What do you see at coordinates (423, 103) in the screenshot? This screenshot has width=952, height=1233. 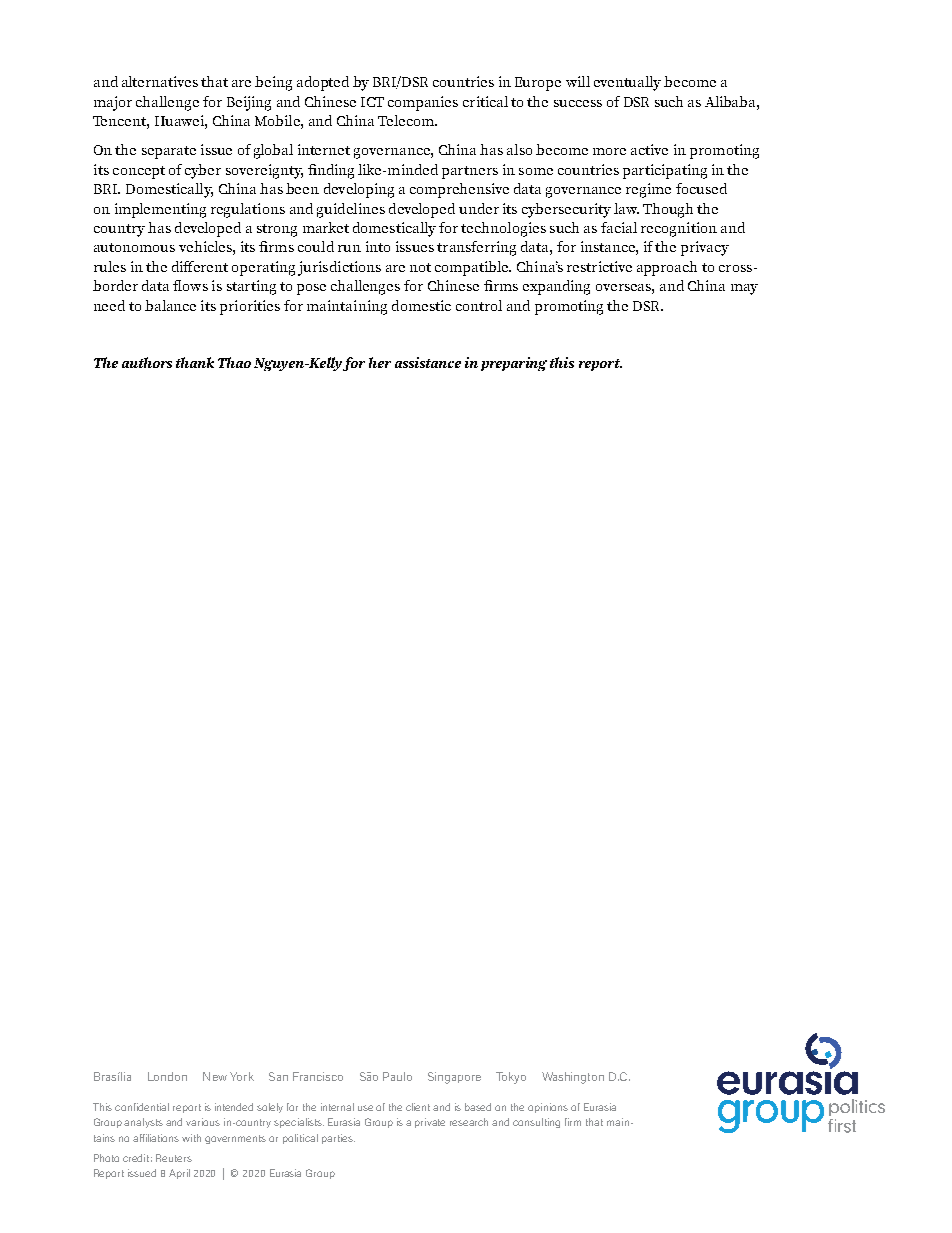 I see `companies` at bounding box center [423, 103].
